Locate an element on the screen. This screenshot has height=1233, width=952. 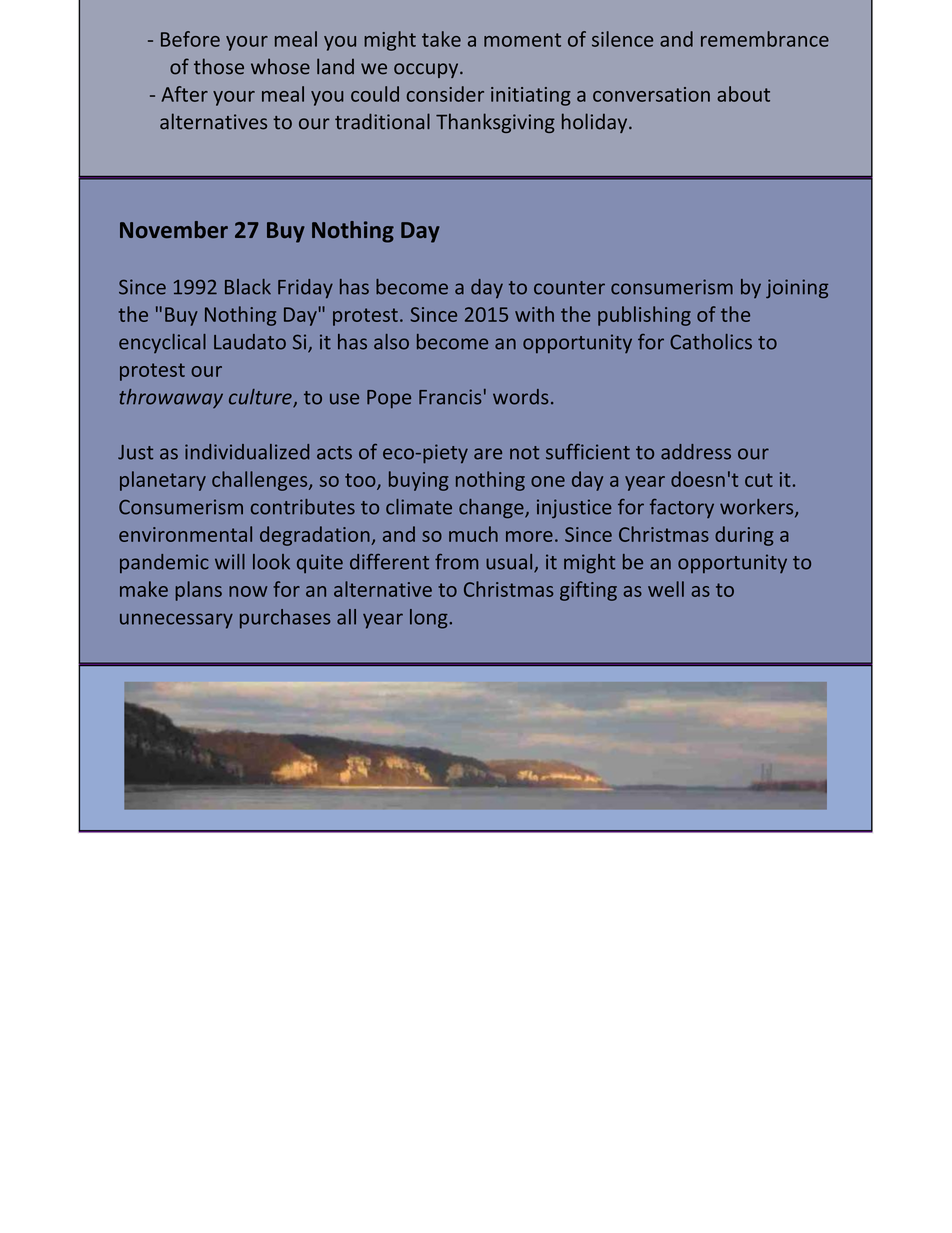
with is located at coordinates (534, 314).
